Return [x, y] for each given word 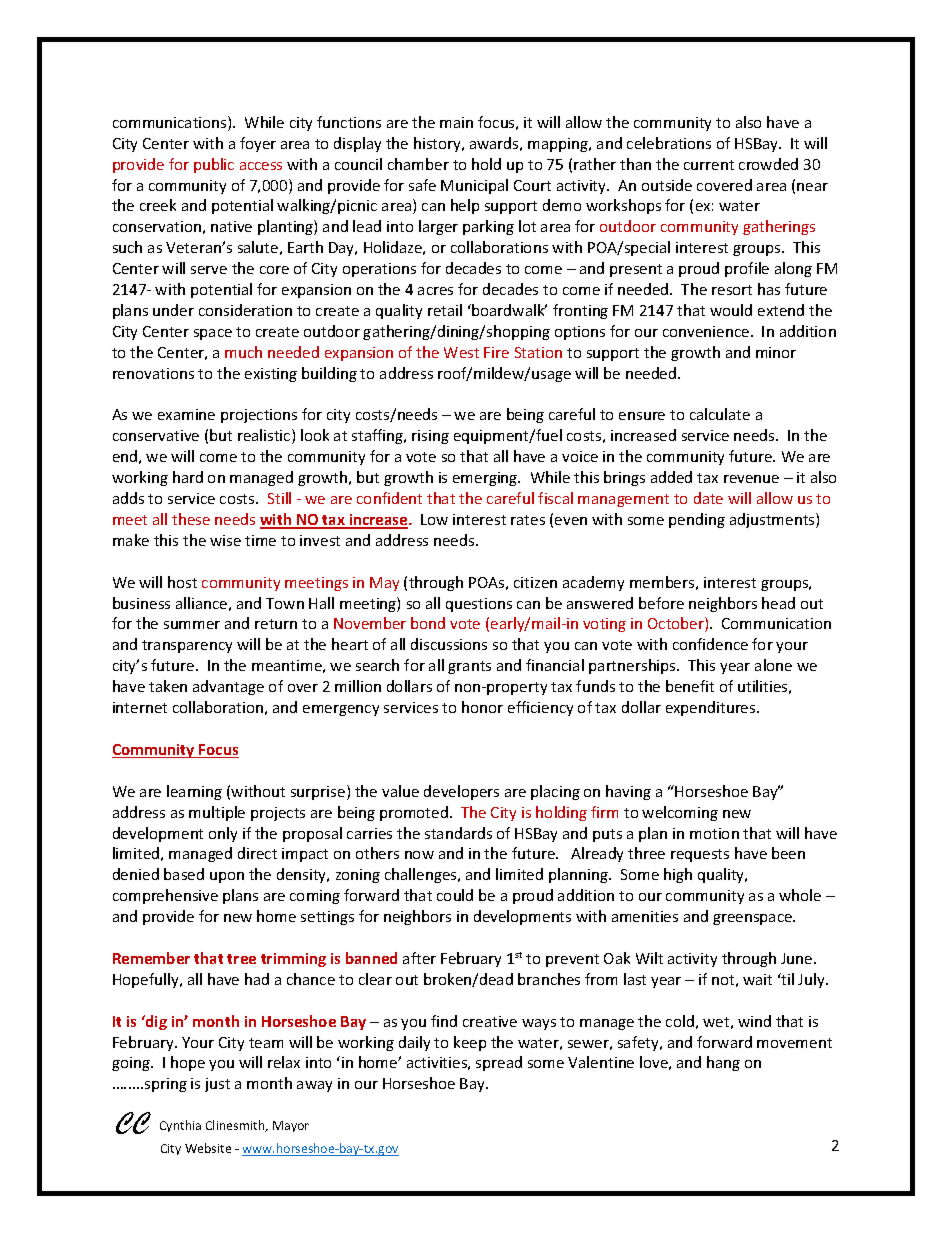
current [709, 165]
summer [192, 625]
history [438, 144]
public [214, 165]
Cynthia [180, 1126]
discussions [449, 644]
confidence [710, 644]
